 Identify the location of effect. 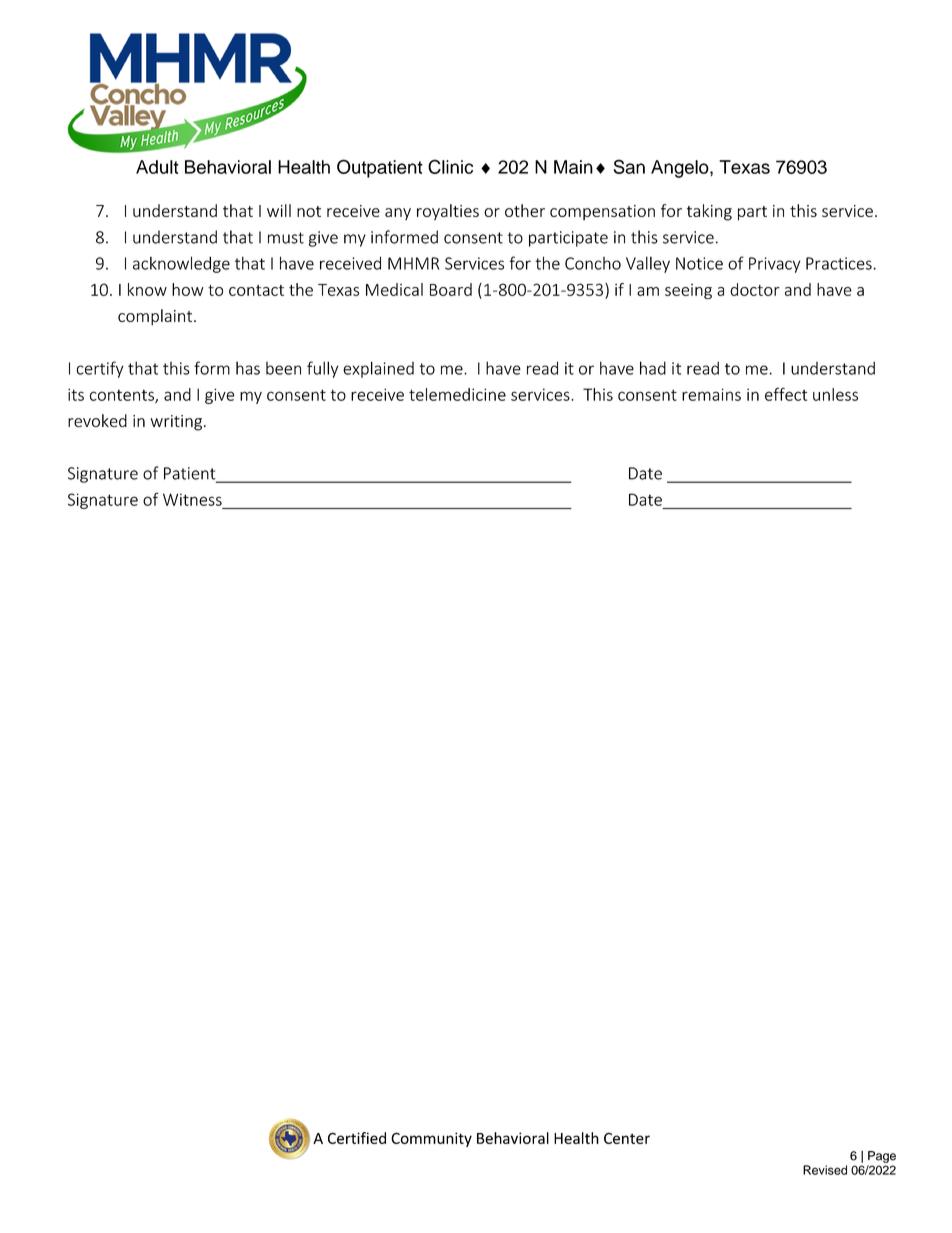
(786, 394).
